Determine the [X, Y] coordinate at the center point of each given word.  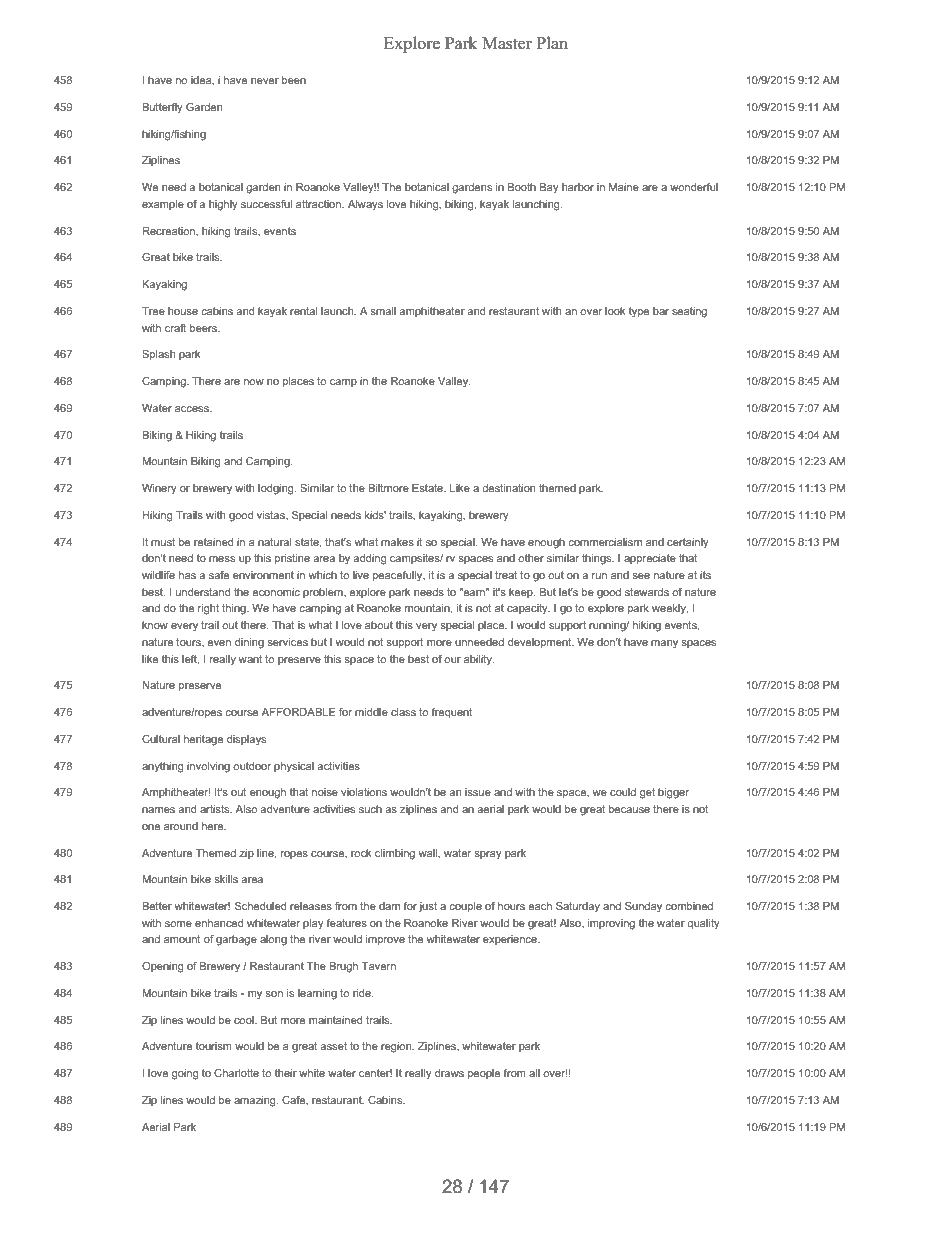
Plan [552, 42]
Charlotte [236, 1073]
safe [219, 575]
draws [449, 1073]
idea [202, 80]
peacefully [399, 576]
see [641, 576]
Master [507, 43]
